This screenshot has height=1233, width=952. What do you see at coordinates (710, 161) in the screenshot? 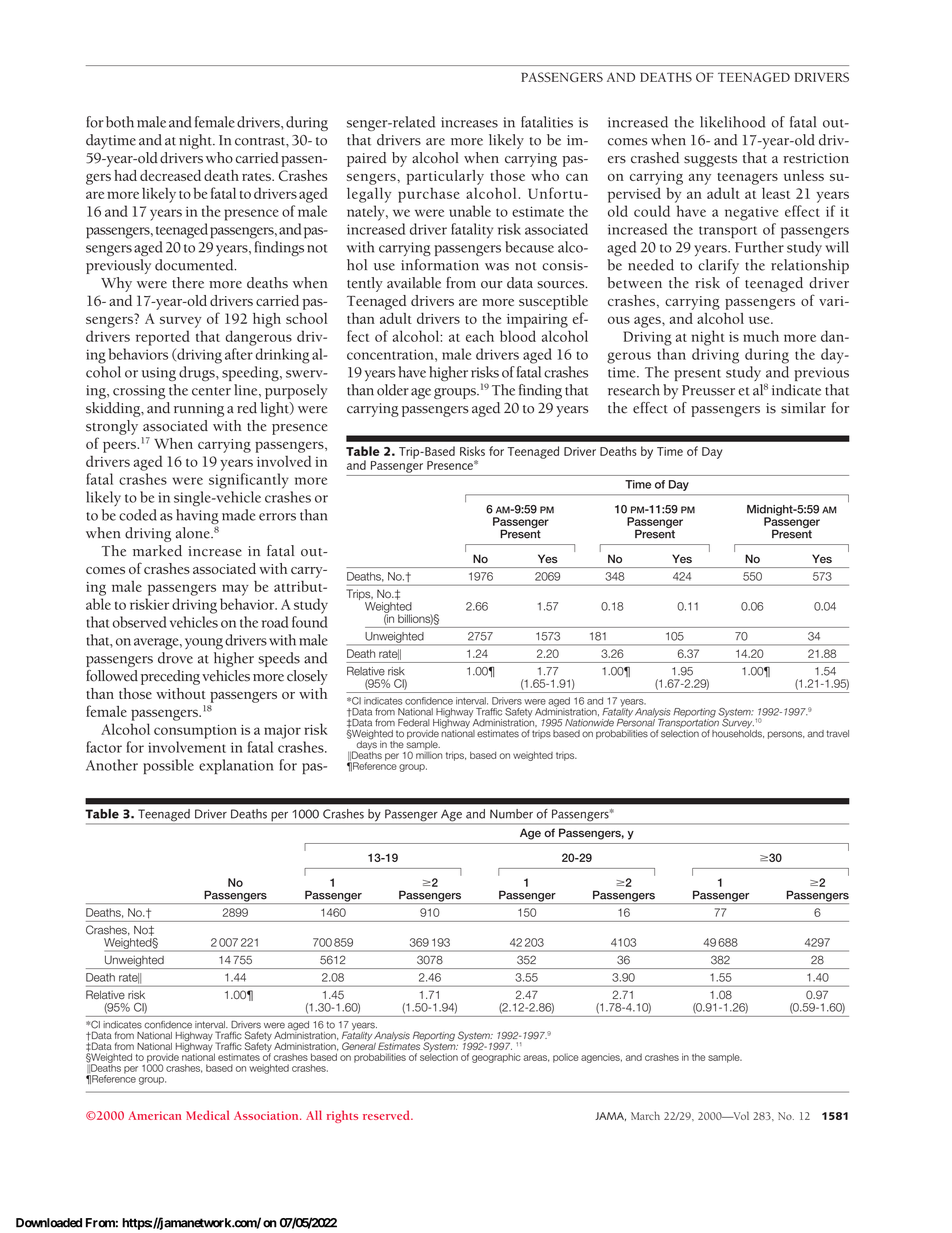
I see `suggests` at bounding box center [710, 161].
